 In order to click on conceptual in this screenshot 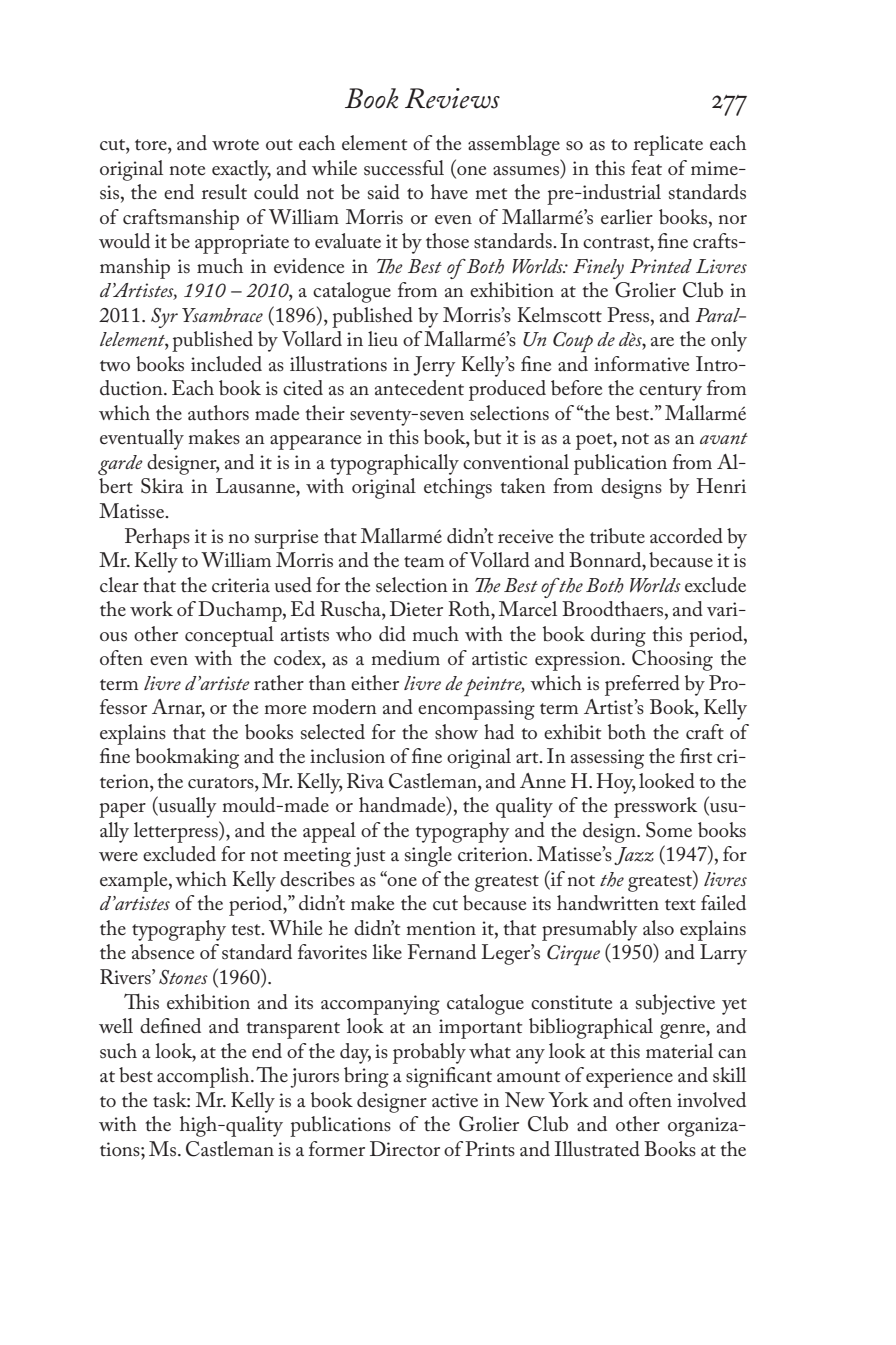, I will do `click(229, 636)`.
